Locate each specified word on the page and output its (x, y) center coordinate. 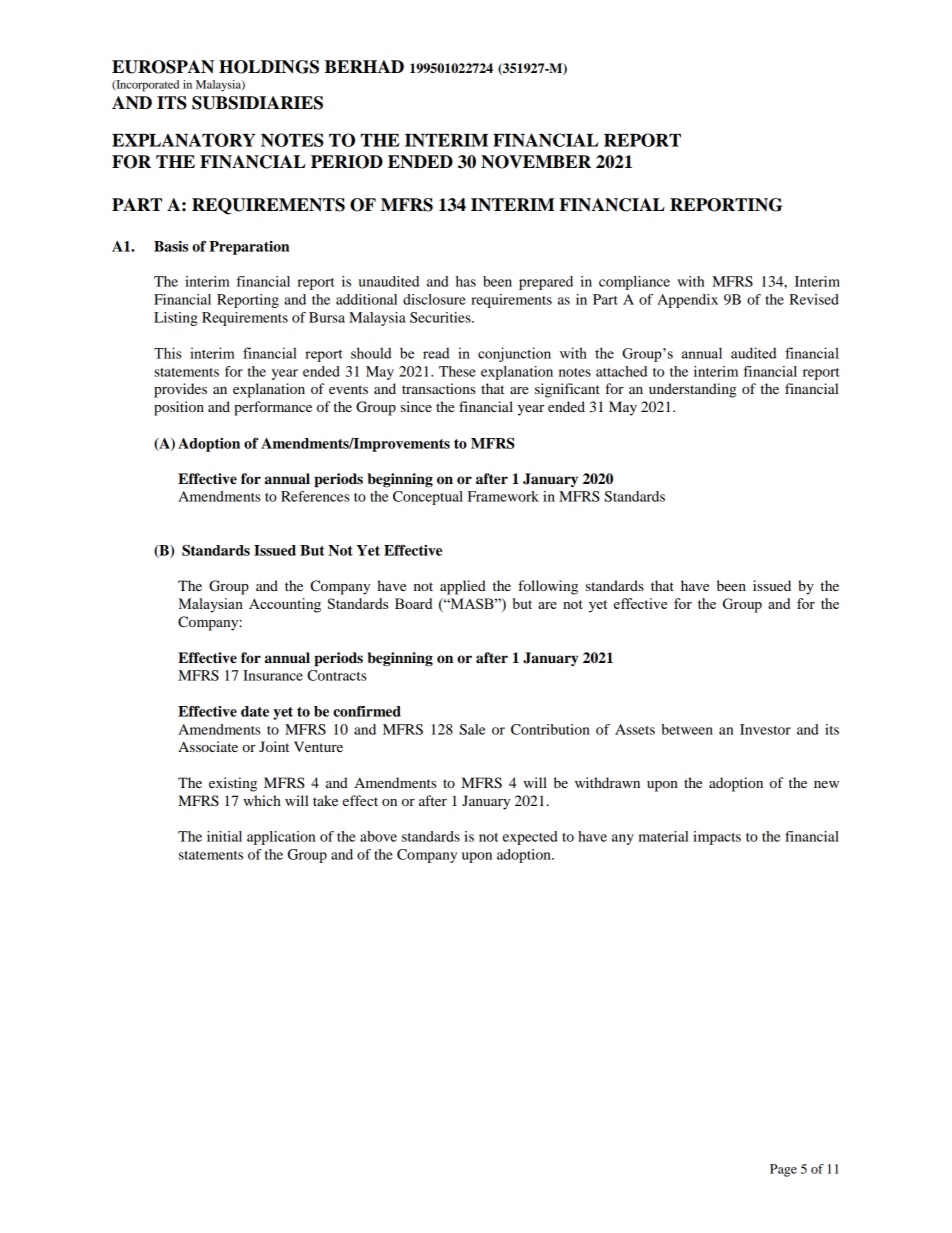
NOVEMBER (536, 162)
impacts (717, 838)
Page (783, 1170)
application (281, 838)
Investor (765, 729)
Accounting (285, 605)
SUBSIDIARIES (257, 103)
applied (463, 587)
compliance (634, 283)
